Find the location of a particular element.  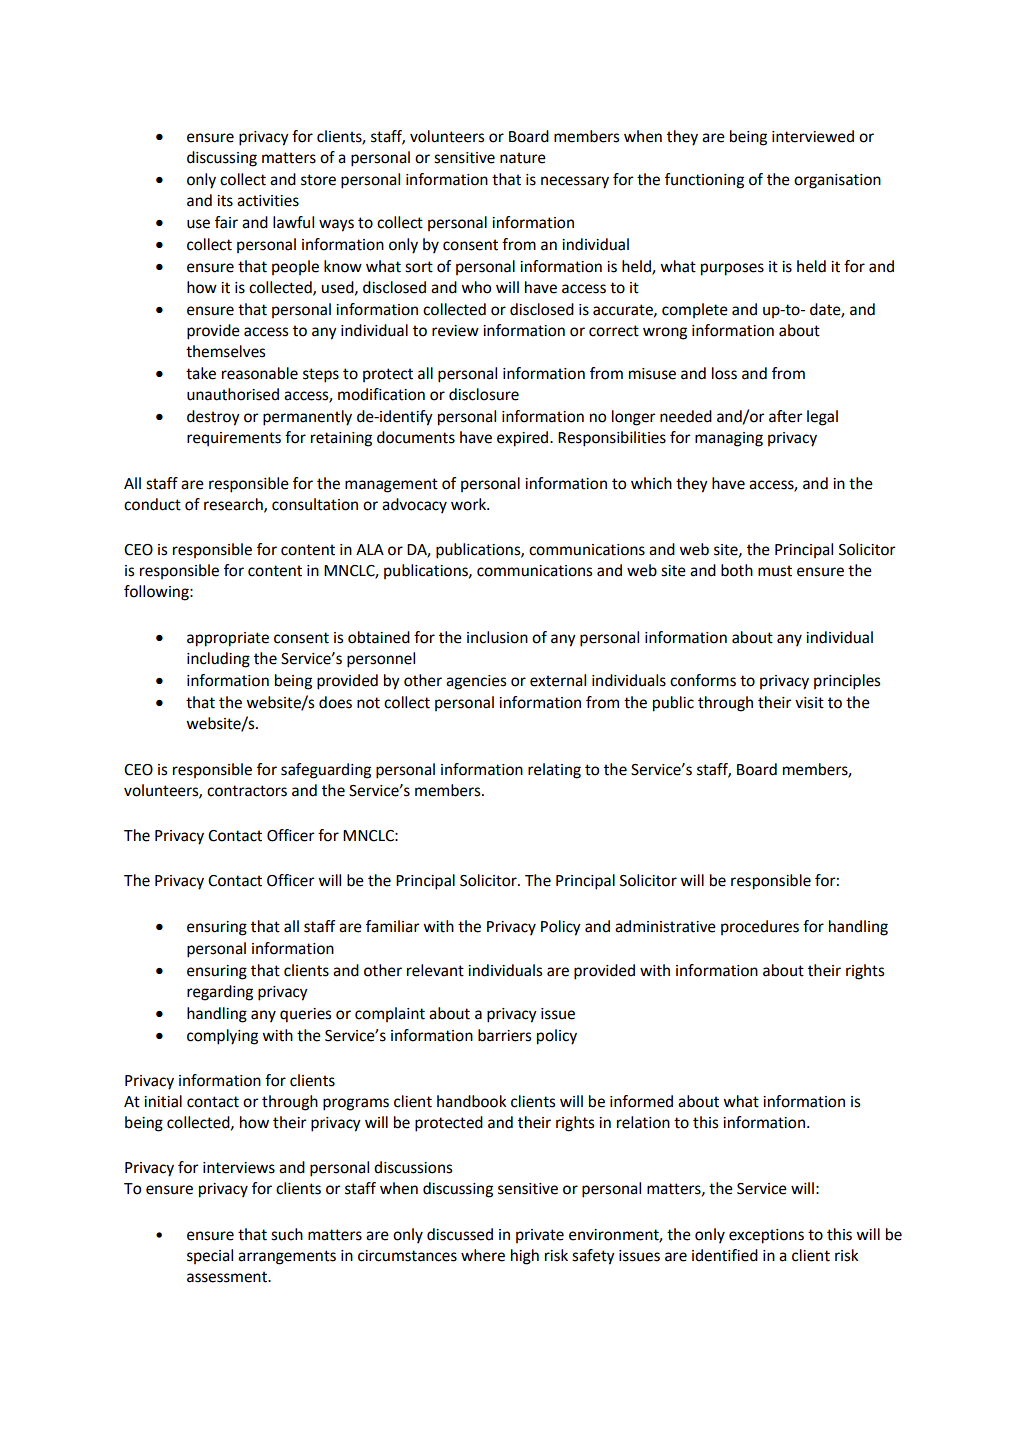

where is located at coordinates (483, 1255).
